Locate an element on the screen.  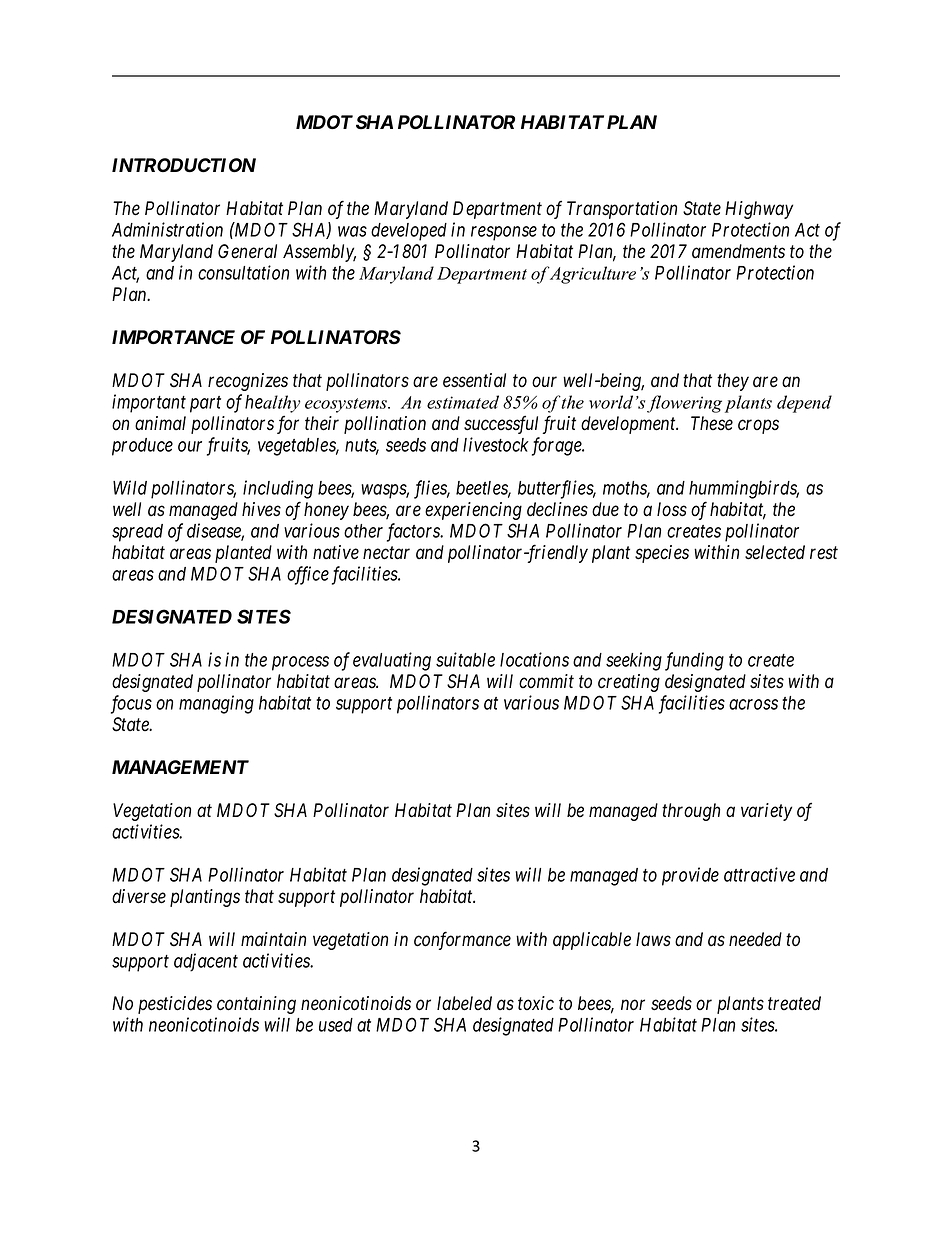
selected is located at coordinates (775, 552).
